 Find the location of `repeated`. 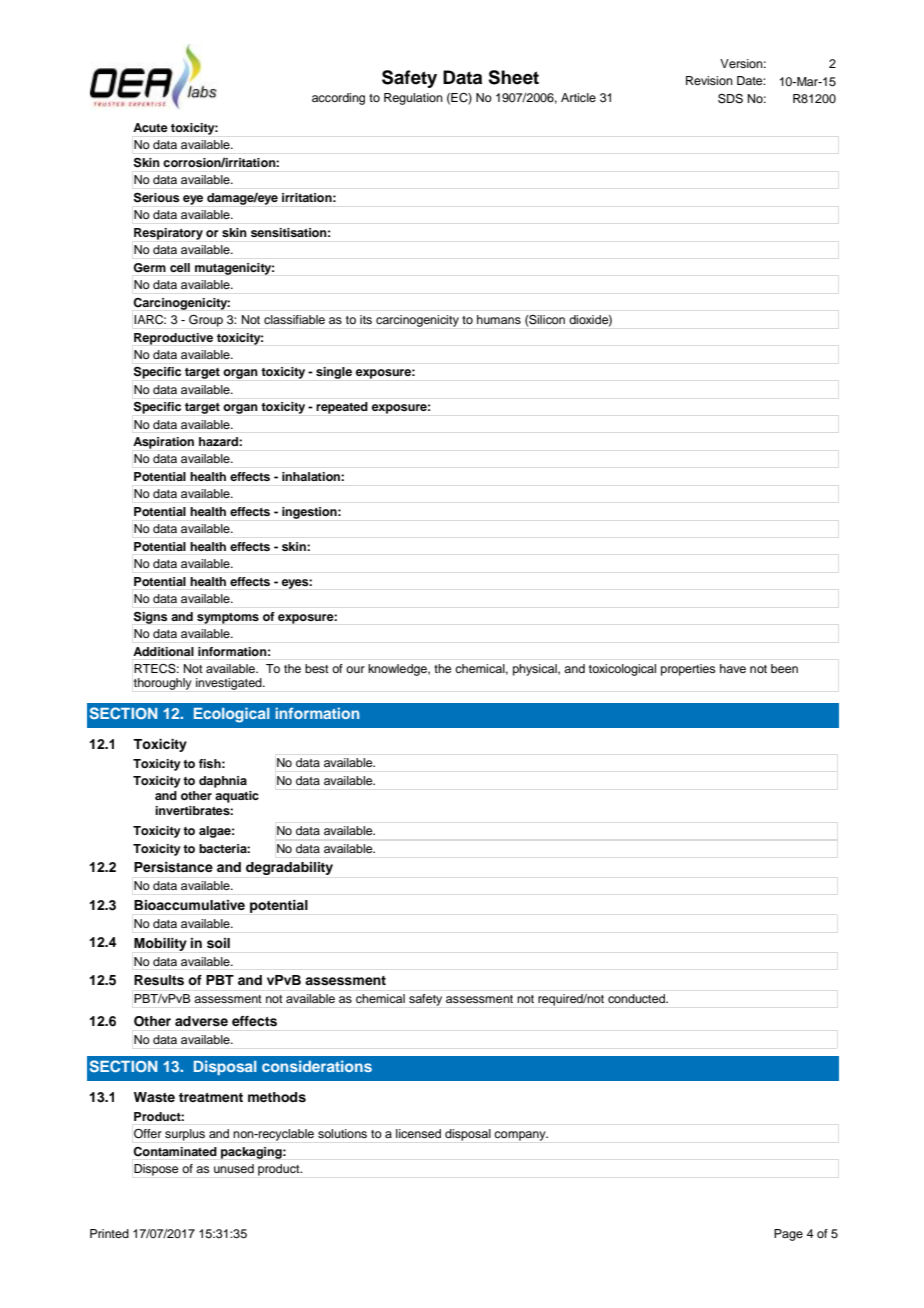

repeated is located at coordinates (342, 408).
